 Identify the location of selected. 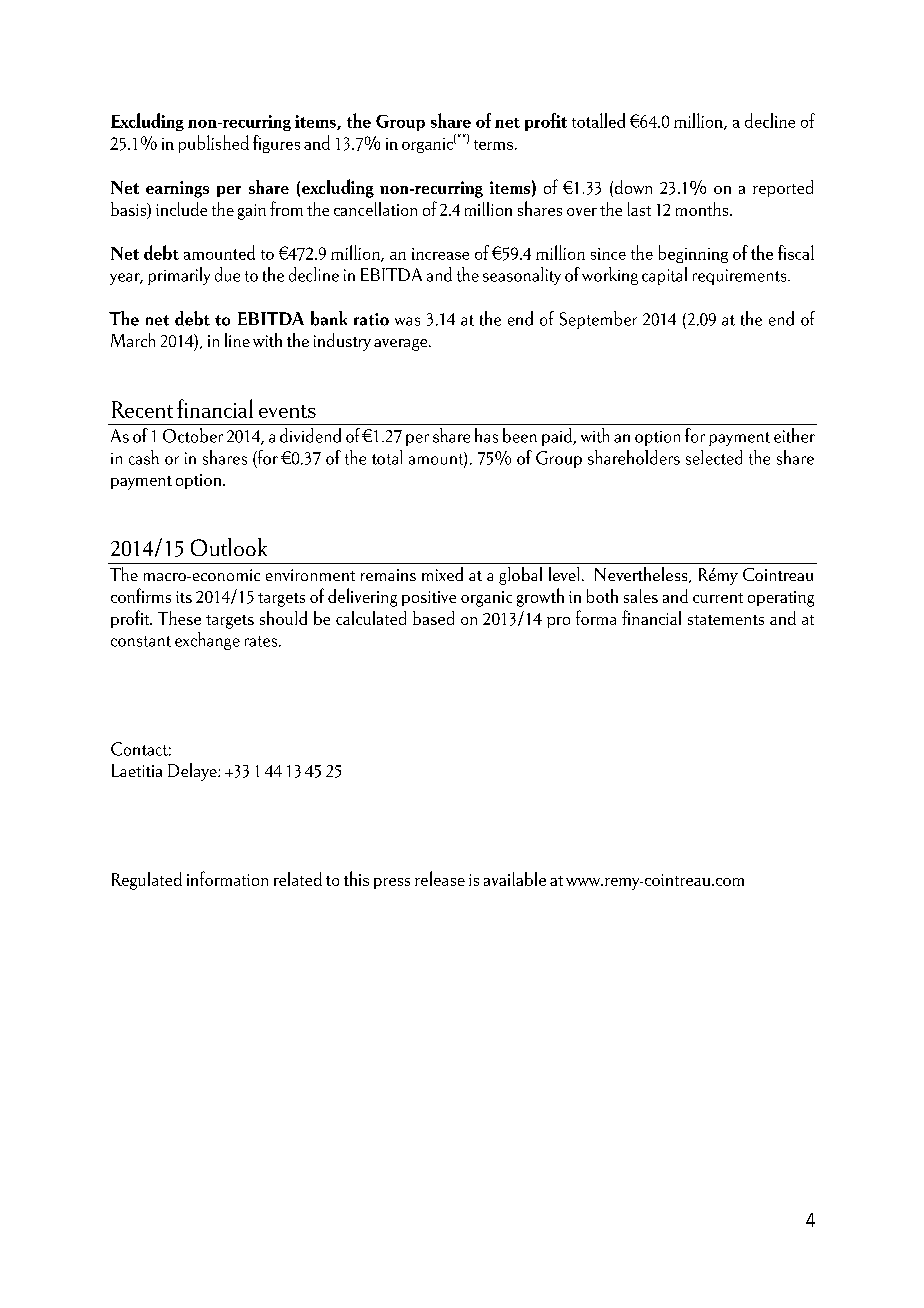
(714, 457).
